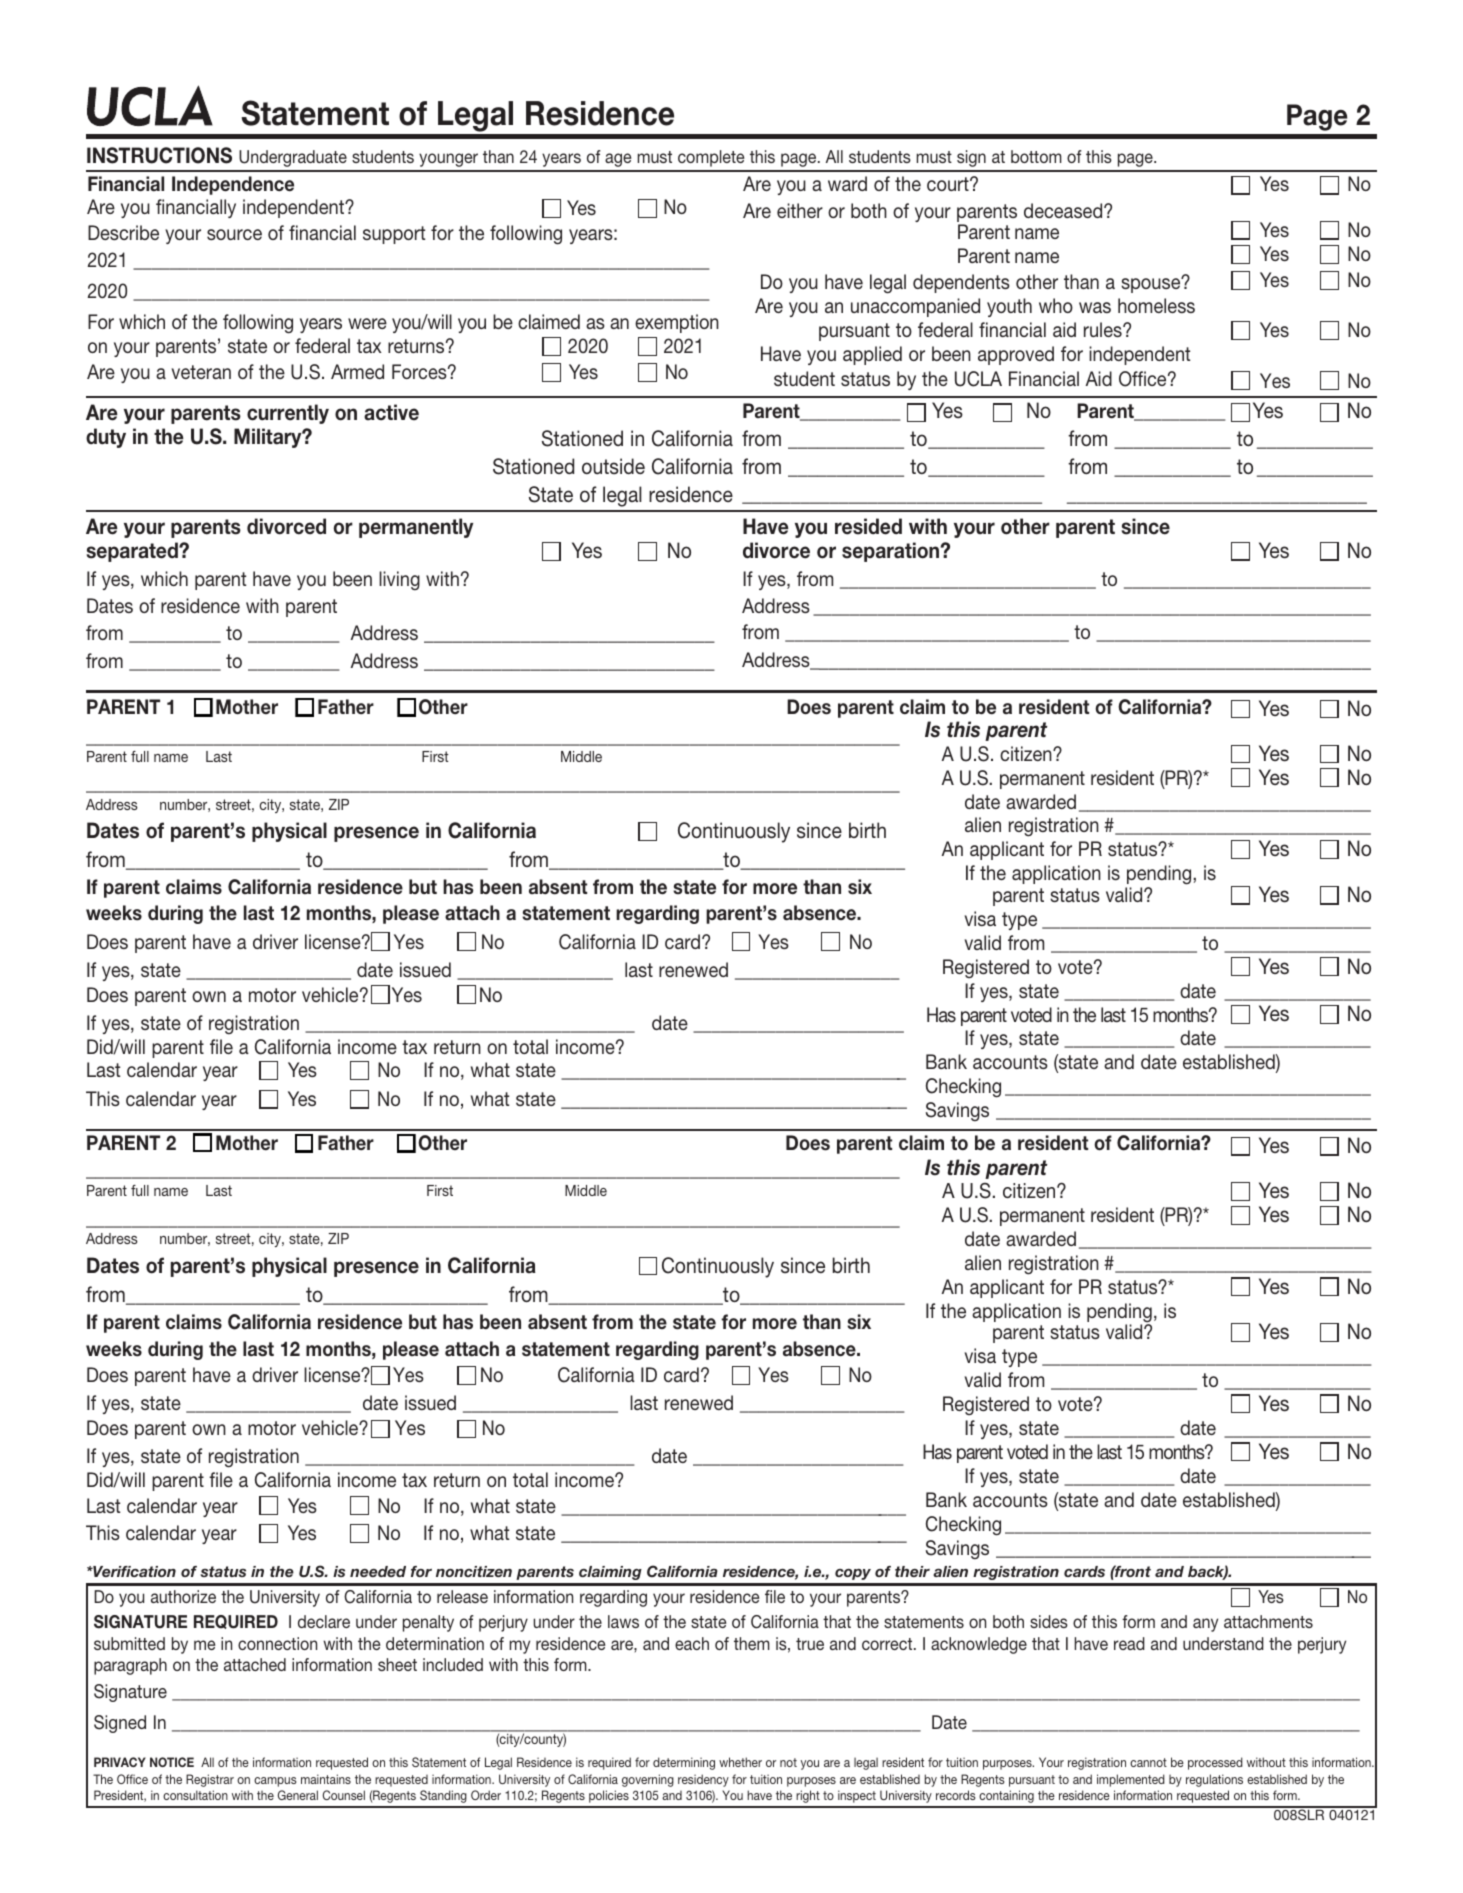 Image resolution: width=1463 pixels, height=1893 pixels. What do you see at coordinates (1131, 1780) in the document?
I see `implemented` at bounding box center [1131, 1780].
